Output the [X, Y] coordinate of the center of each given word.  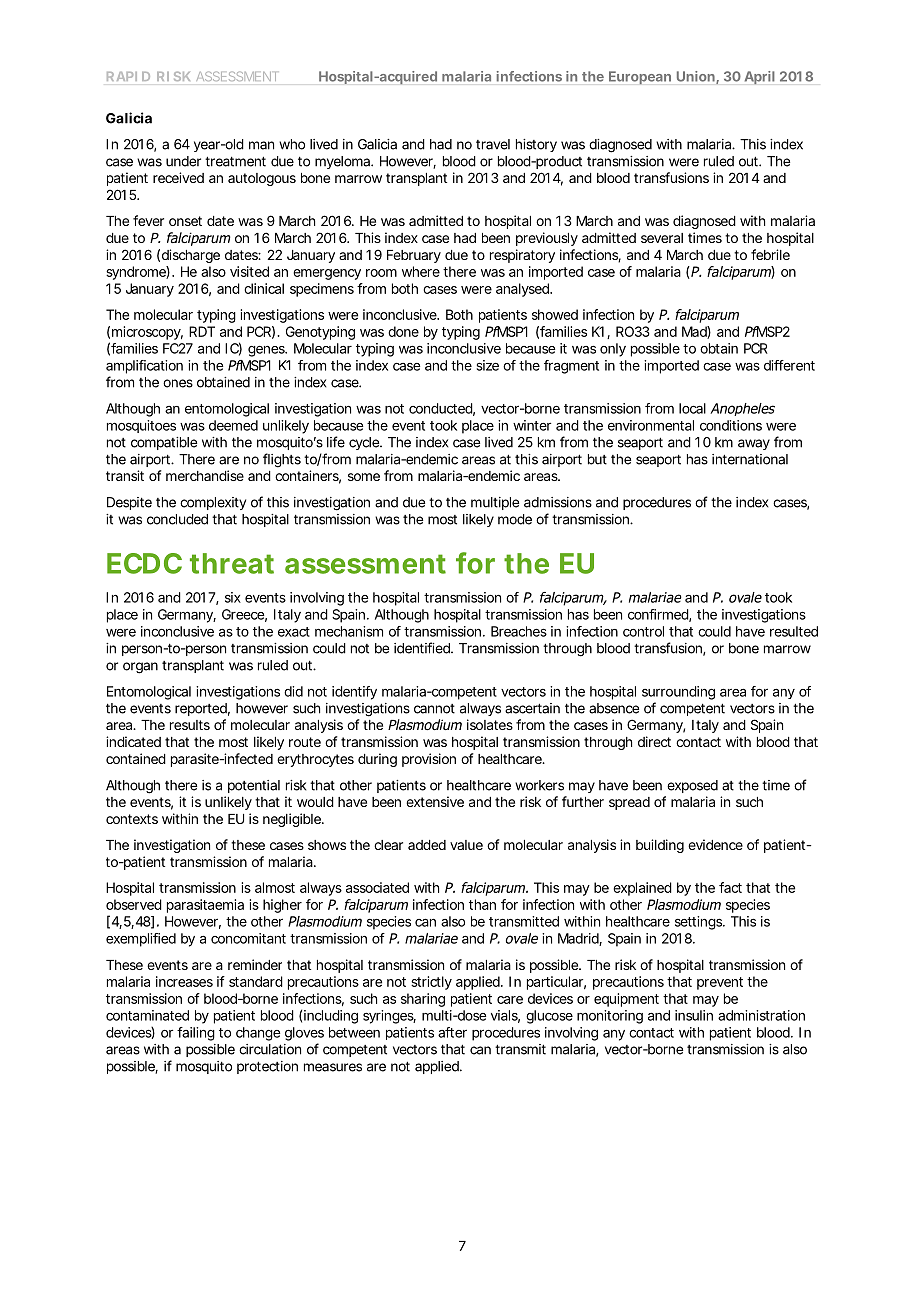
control [643, 631]
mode [515, 519]
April [760, 78]
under [183, 161]
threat [232, 563]
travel [493, 144]
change [258, 1034]
